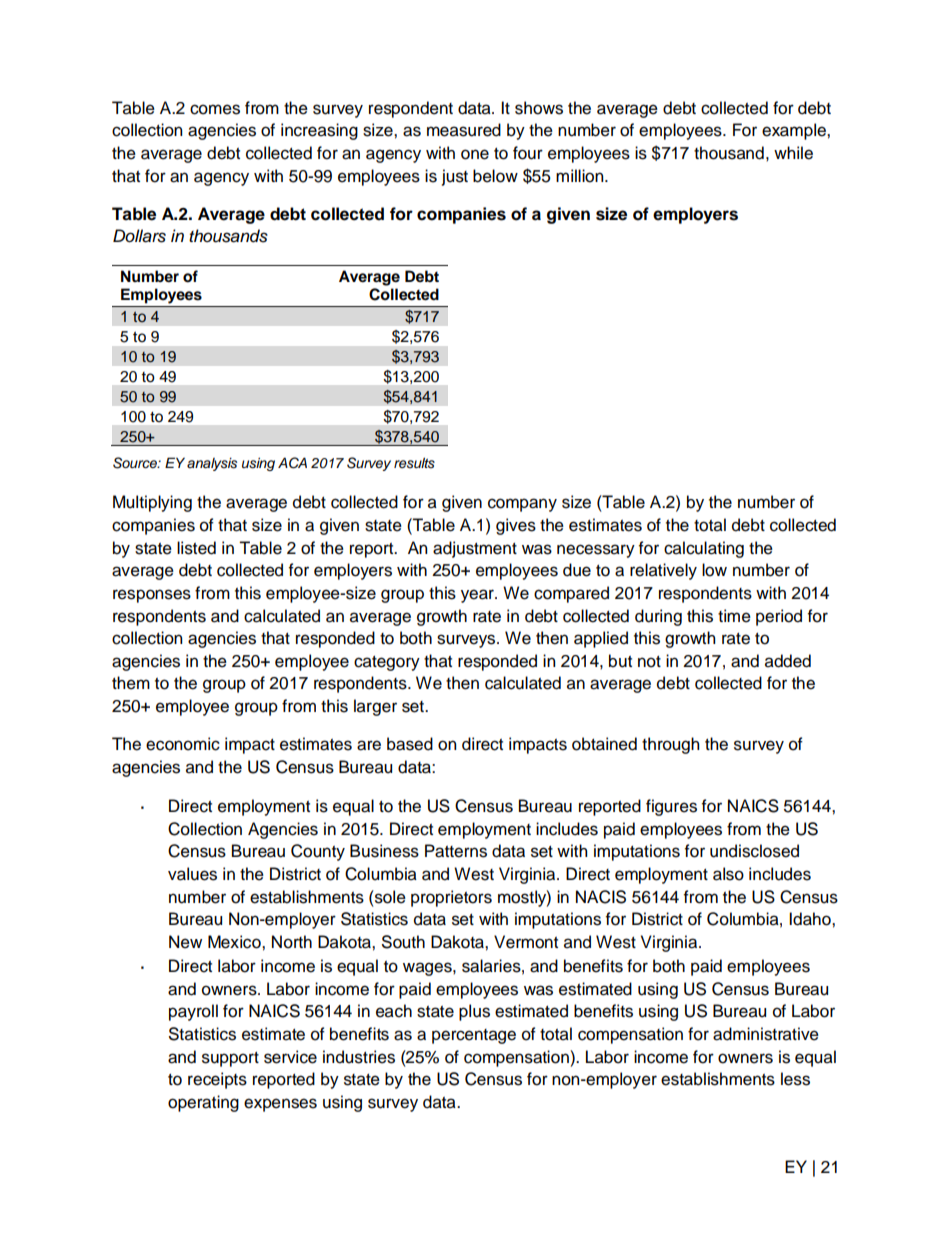  What do you see at coordinates (464, 130) in the document?
I see `measured` at bounding box center [464, 130].
